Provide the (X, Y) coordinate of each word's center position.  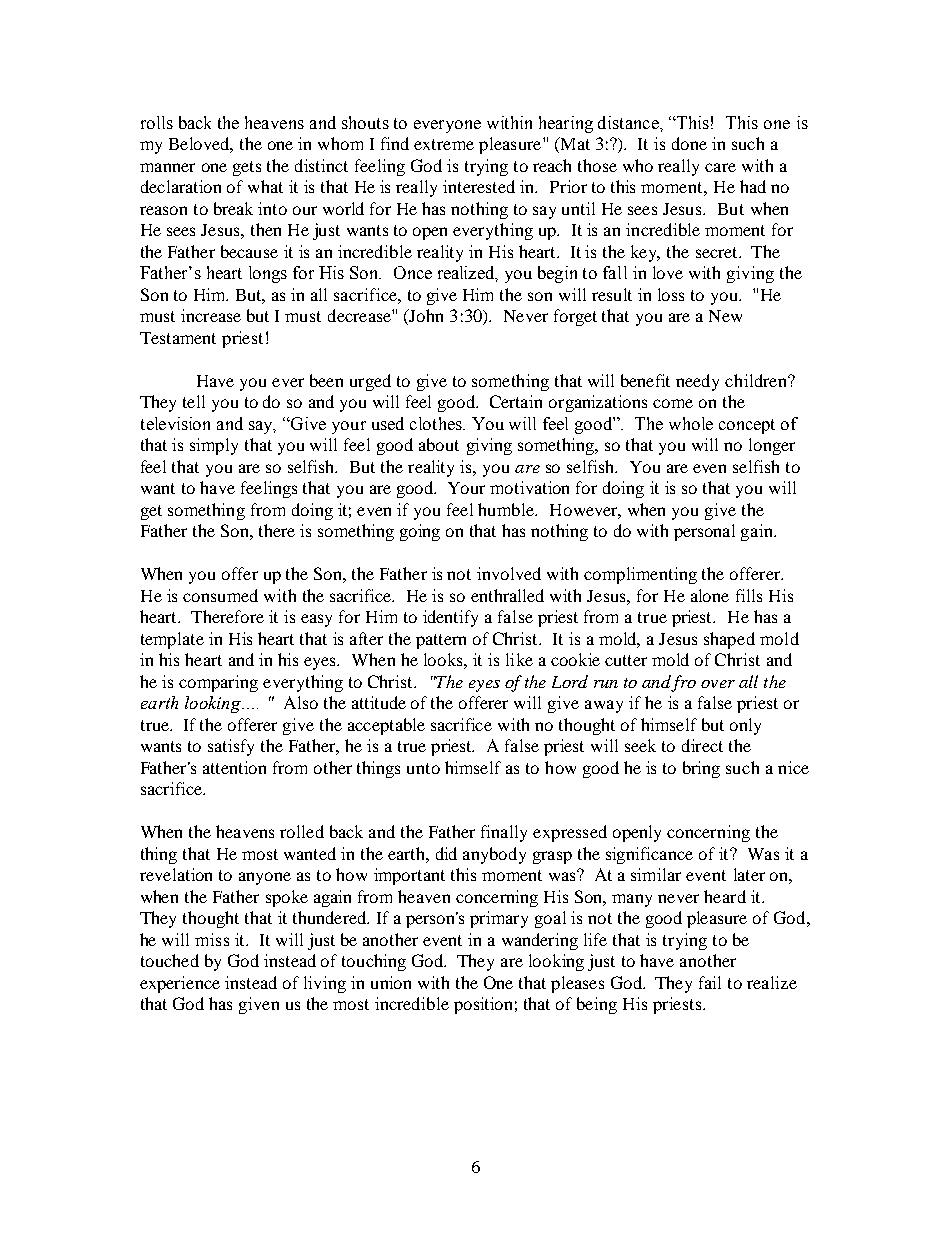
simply (214, 446)
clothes (437, 423)
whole (691, 423)
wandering (540, 941)
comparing (218, 683)
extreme (444, 144)
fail (710, 982)
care (720, 167)
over (718, 684)
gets (247, 168)
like (519, 659)
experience (180, 984)
